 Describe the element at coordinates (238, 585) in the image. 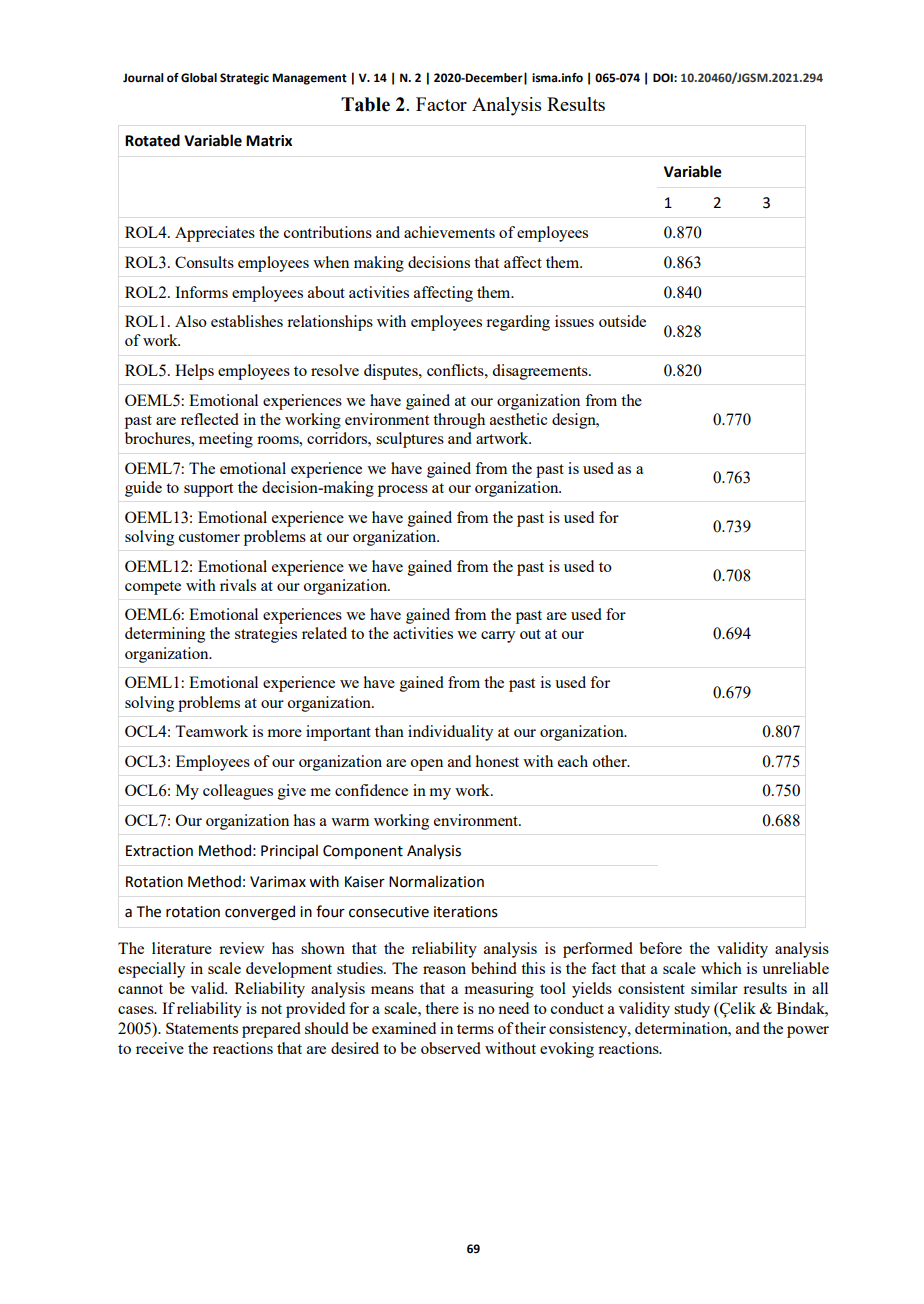

I see `rivals` at that location.
